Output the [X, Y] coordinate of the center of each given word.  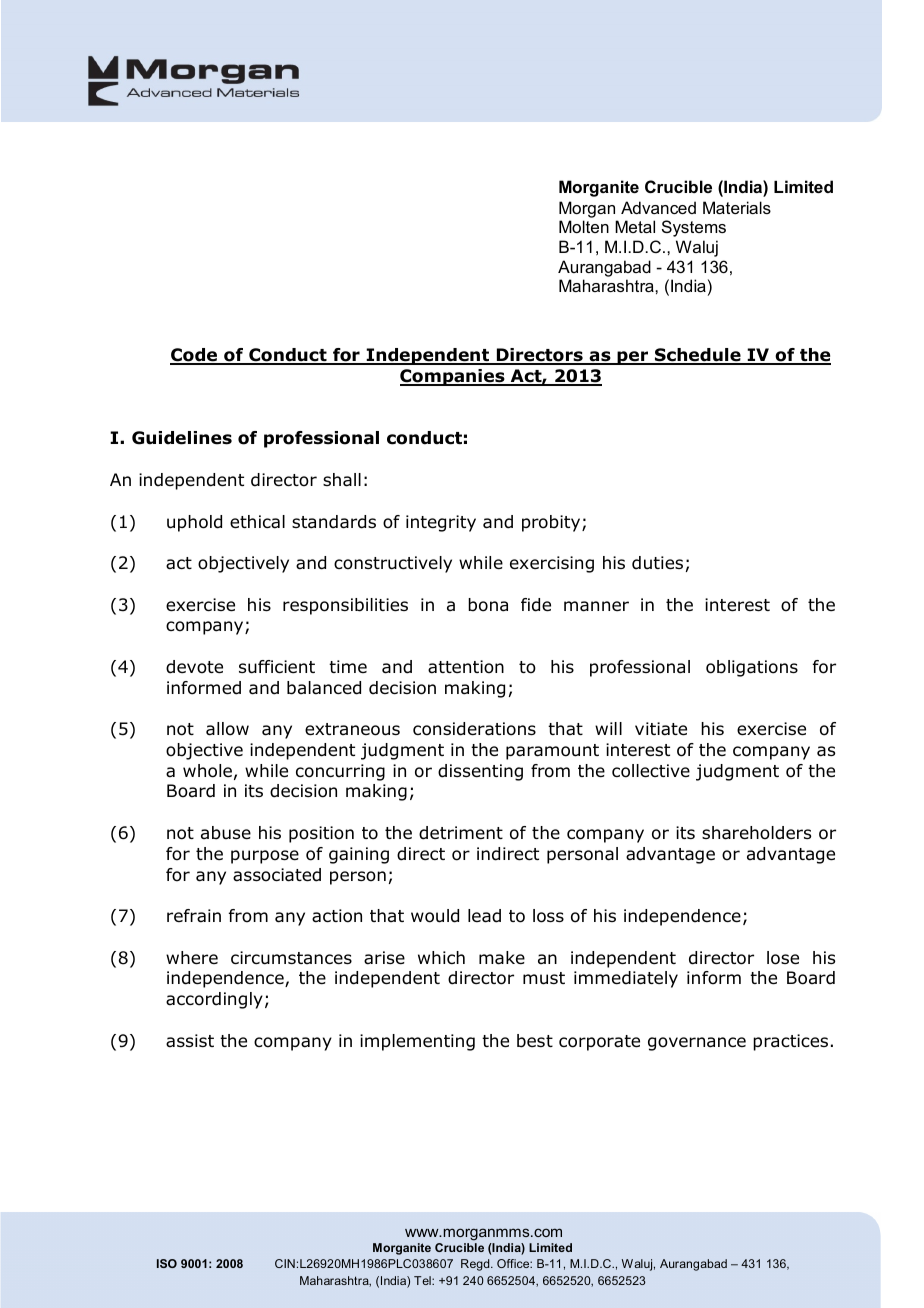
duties [657, 563]
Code [195, 356]
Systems [694, 228]
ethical [257, 522]
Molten [584, 226]
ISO [167, 1263]
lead [484, 916]
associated [277, 875]
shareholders [756, 833]
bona [488, 605]
